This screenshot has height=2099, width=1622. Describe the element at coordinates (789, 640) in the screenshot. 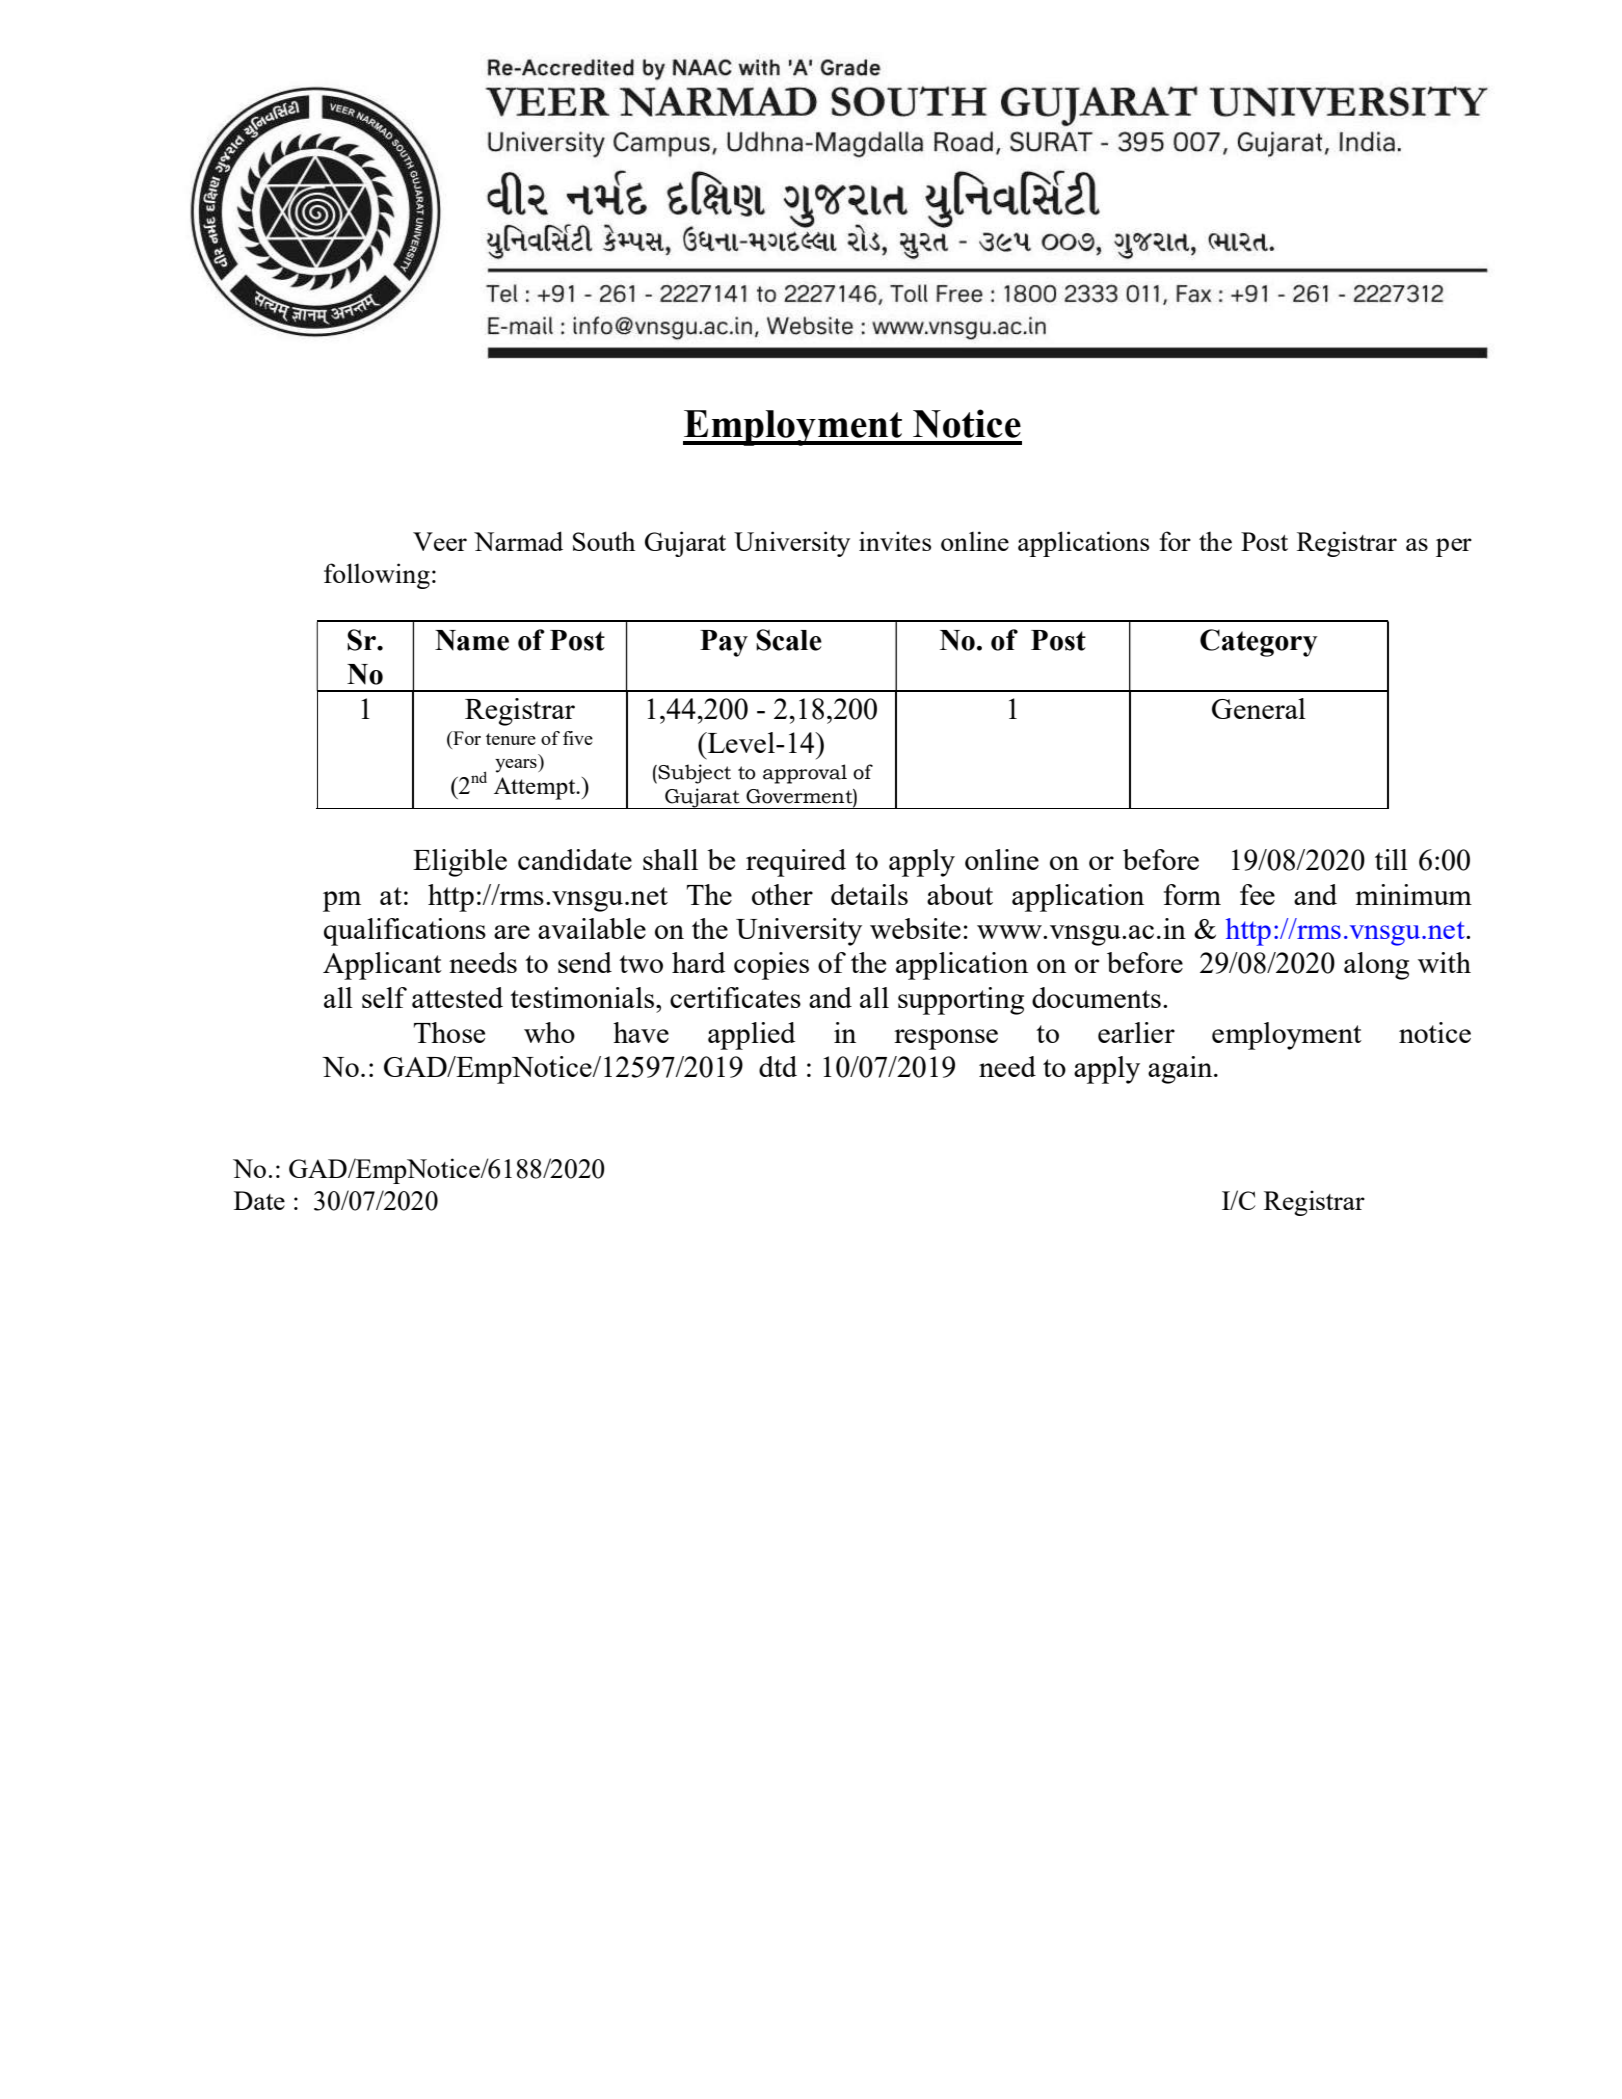

I see `Scale` at that location.
